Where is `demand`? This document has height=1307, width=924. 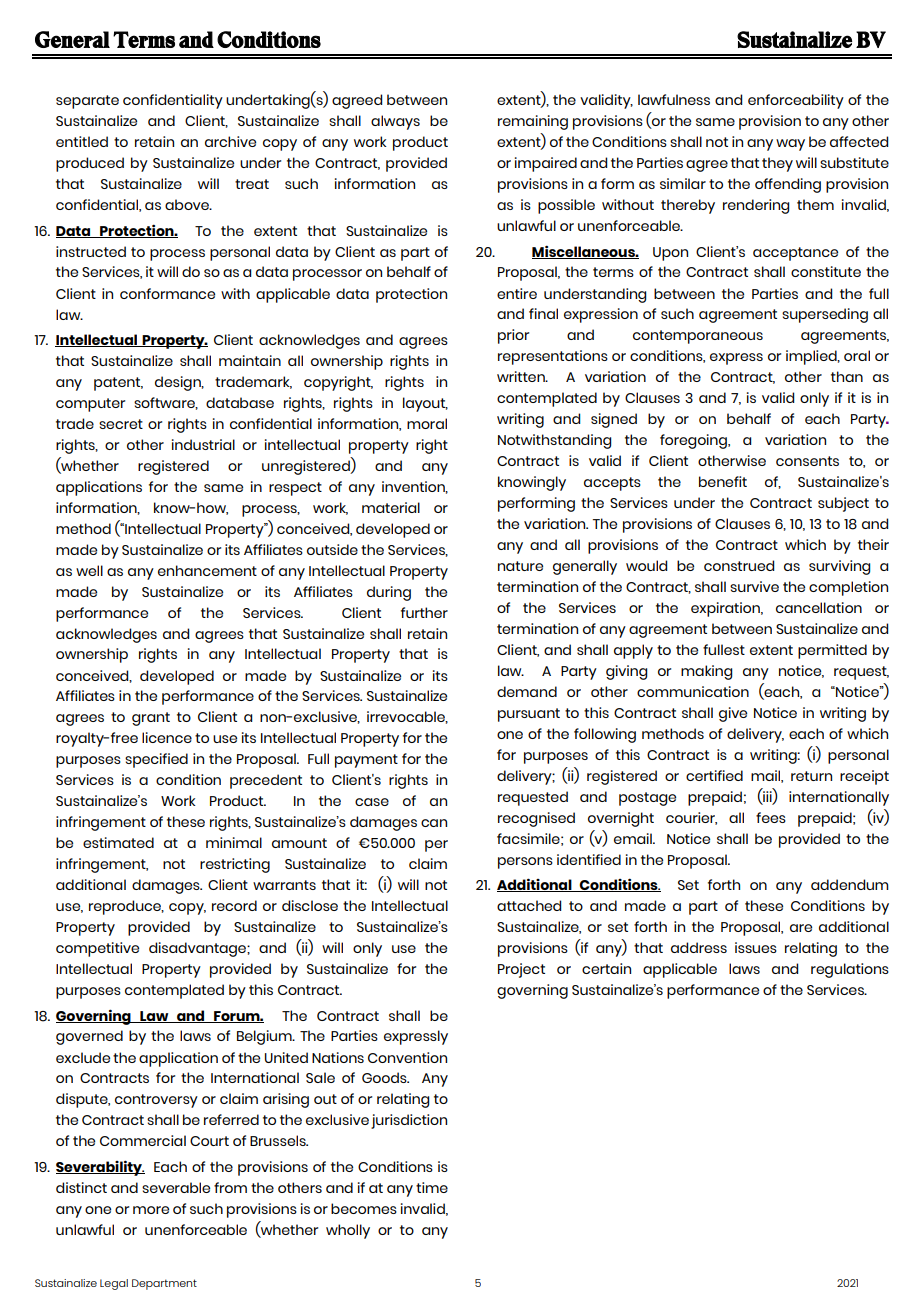
demand is located at coordinates (527, 691).
